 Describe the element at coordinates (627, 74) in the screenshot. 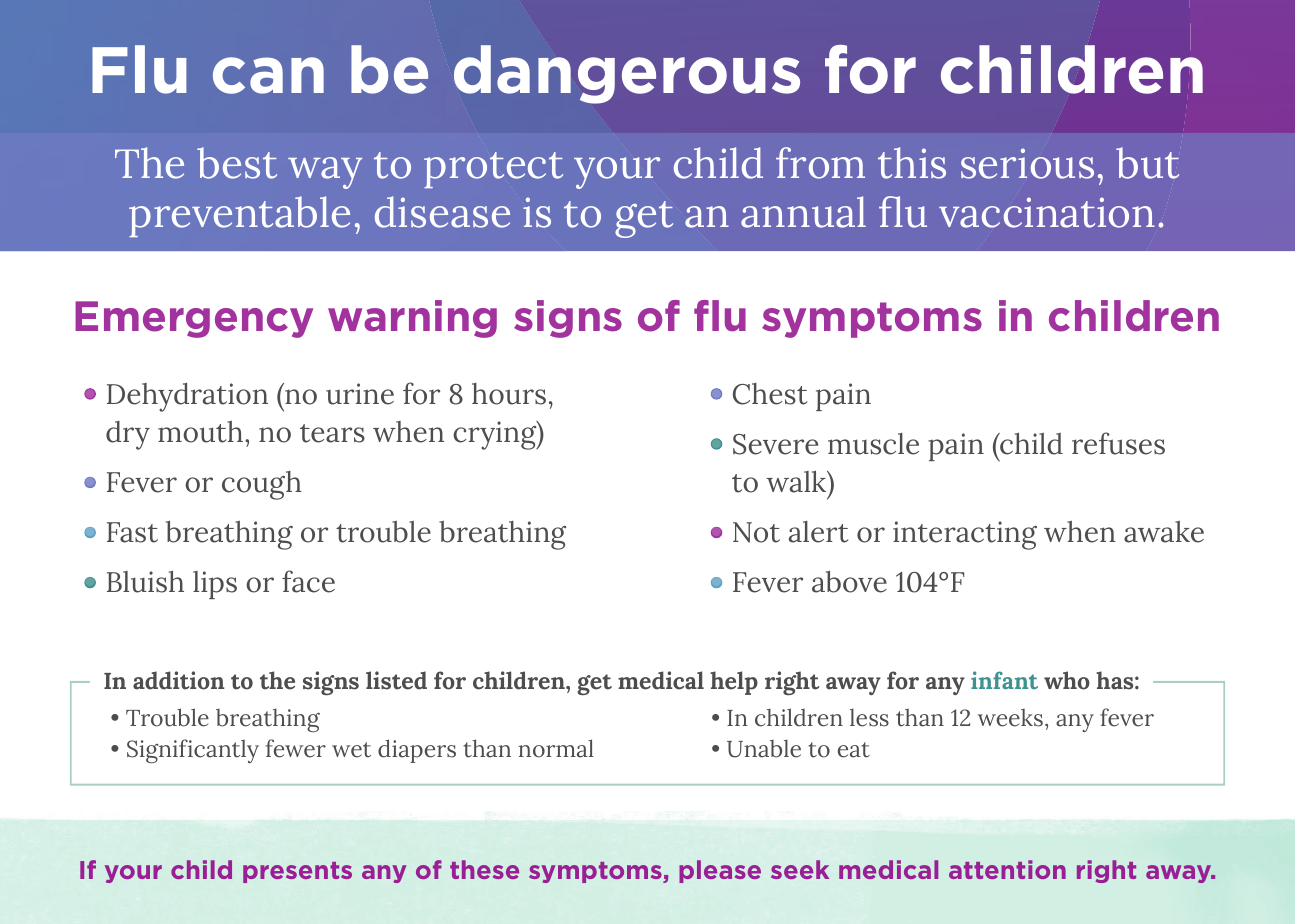

I see `dangerous` at that location.
